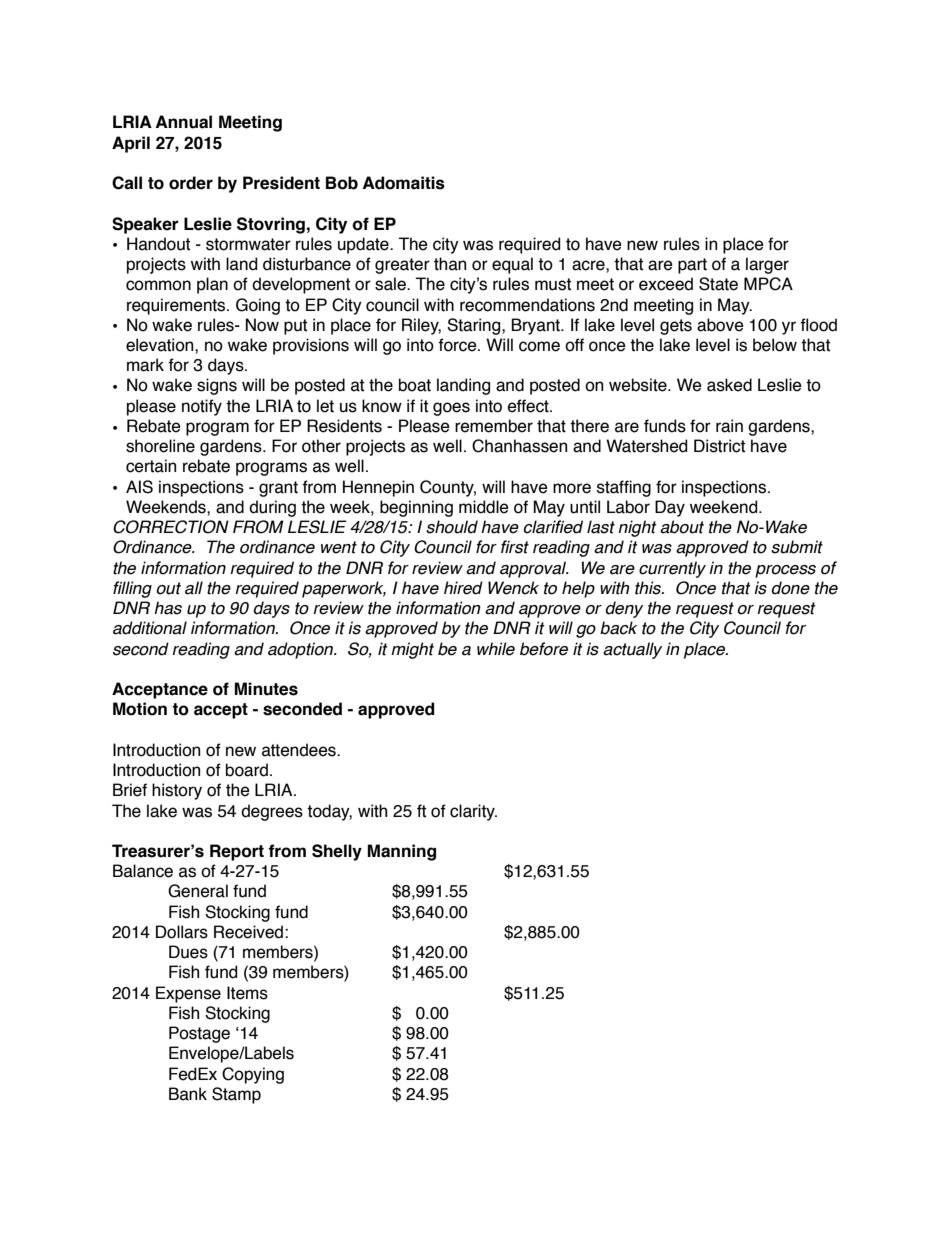 This document has height=1233, width=952. Describe the element at coordinates (473, 812) in the document. I see `clarity` at that location.
